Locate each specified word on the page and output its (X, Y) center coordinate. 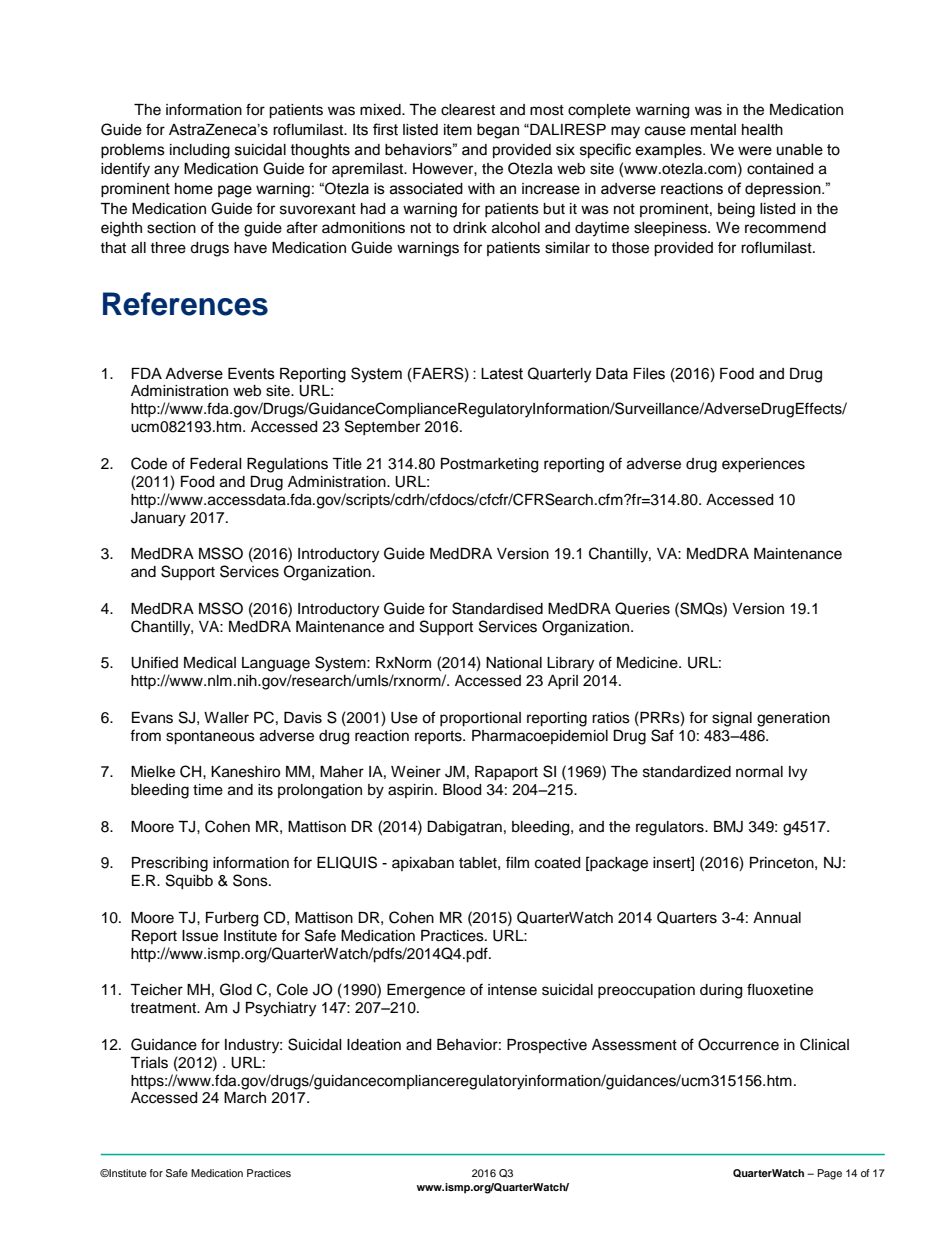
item (458, 130)
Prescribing (170, 864)
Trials (149, 1063)
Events (251, 374)
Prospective (547, 1046)
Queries (642, 608)
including (200, 151)
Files (649, 374)
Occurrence (738, 1044)
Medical (210, 663)
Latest (502, 374)
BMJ (728, 827)
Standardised (497, 608)
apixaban (423, 864)
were (755, 151)
